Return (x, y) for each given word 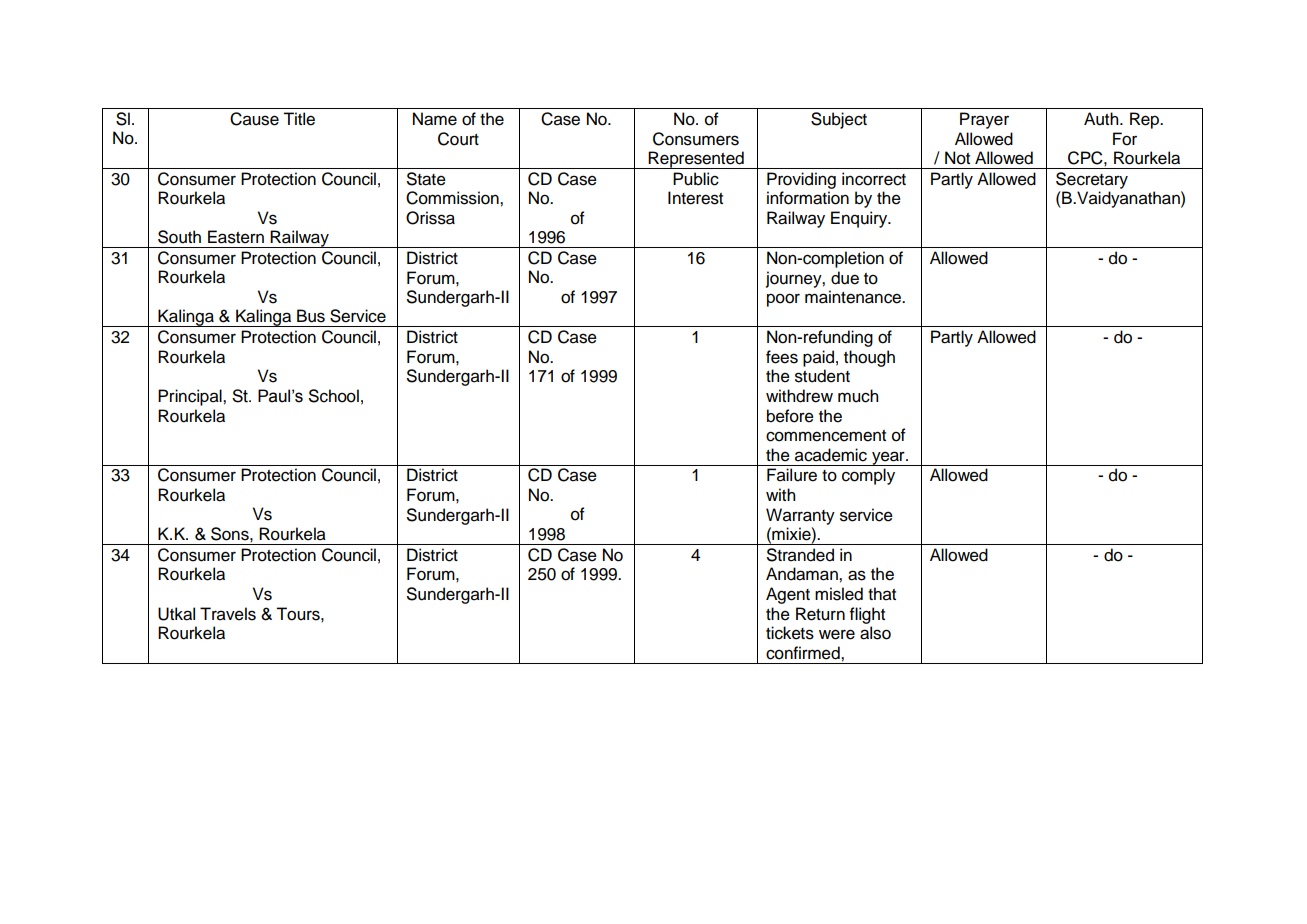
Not (957, 158)
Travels (228, 614)
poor (783, 300)
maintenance (854, 297)
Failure (792, 475)
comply (868, 476)
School (334, 396)
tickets (790, 633)
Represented (696, 160)
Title (299, 119)
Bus (311, 316)
